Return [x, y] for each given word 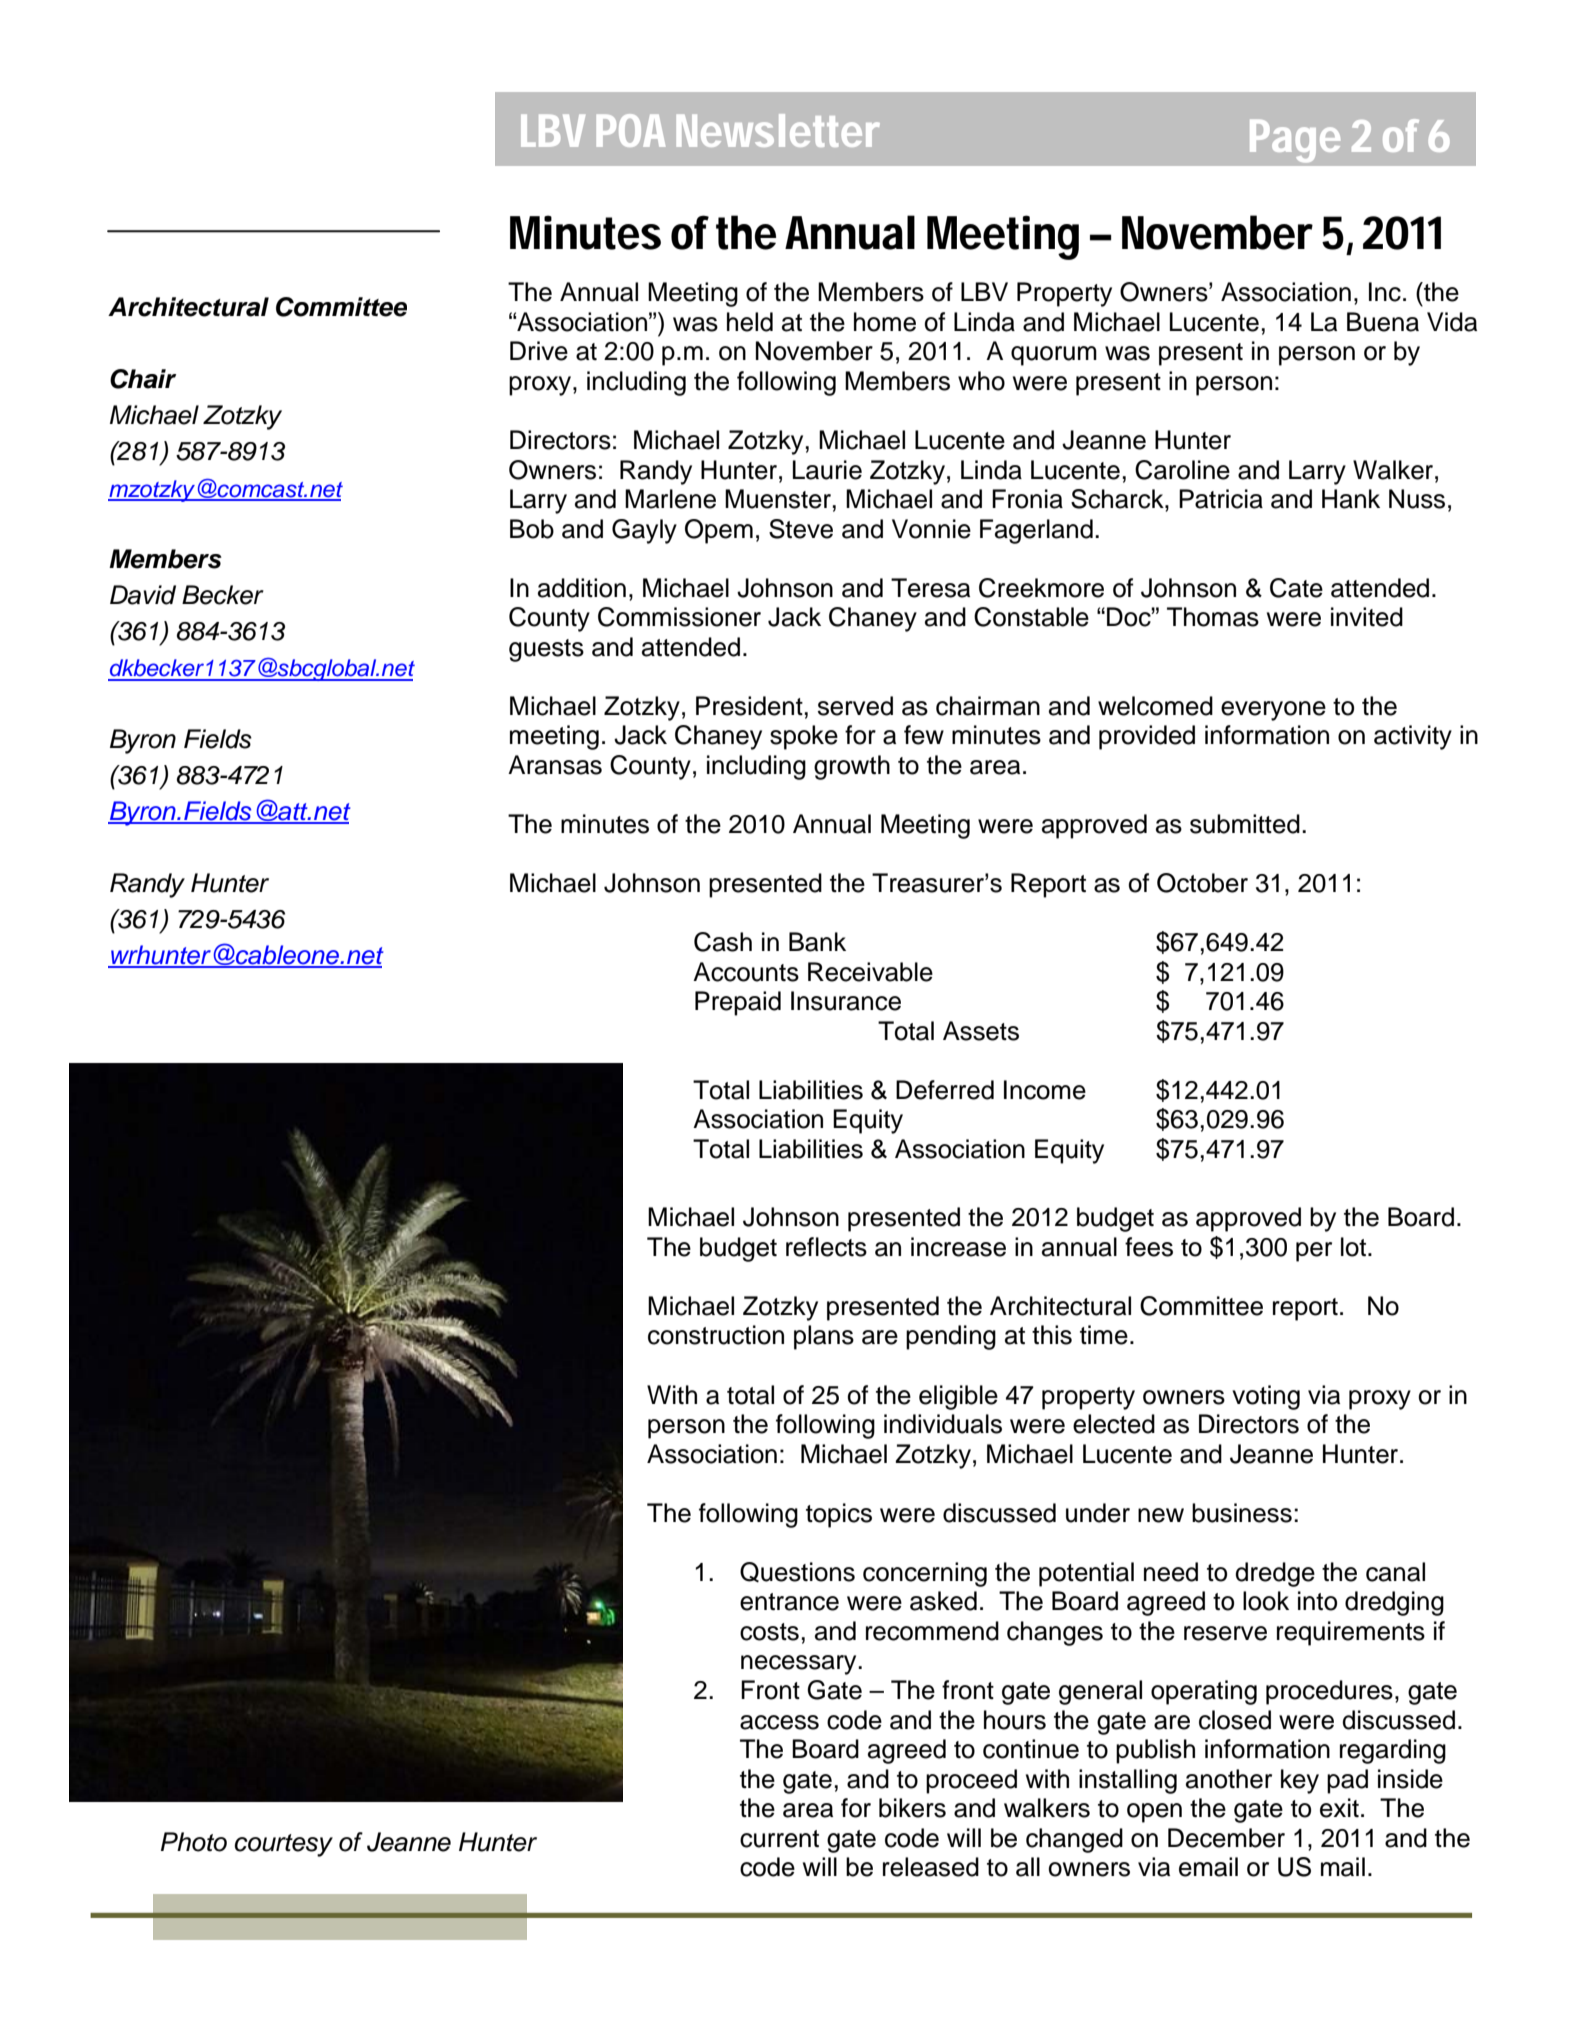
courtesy [284, 1845]
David [143, 595]
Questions [797, 1572]
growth [852, 767]
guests [546, 650]
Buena [1383, 322]
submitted [1245, 824]
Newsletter [778, 130]
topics [839, 1515]
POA [631, 130]
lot [1353, 1247]
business [1242, 1513]
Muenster [778, 499]
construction [716, 1335]
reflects [826, 1247]
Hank [1351, 499]
